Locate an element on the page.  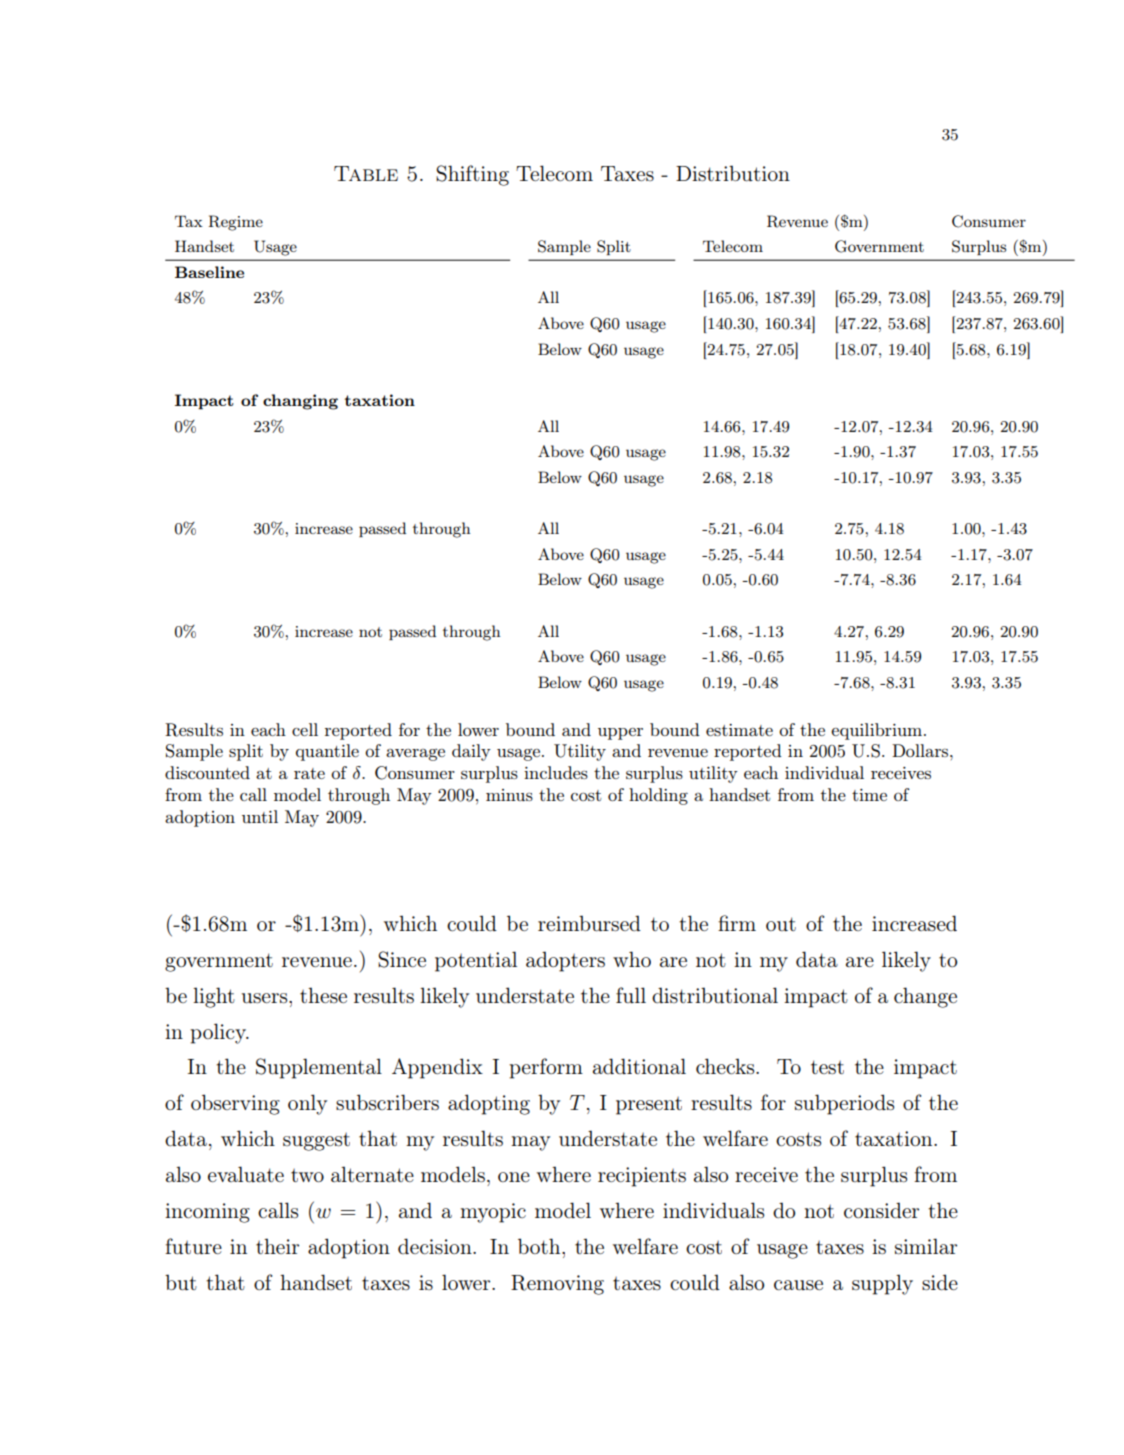
their is located at coordinates (277, 1246).
